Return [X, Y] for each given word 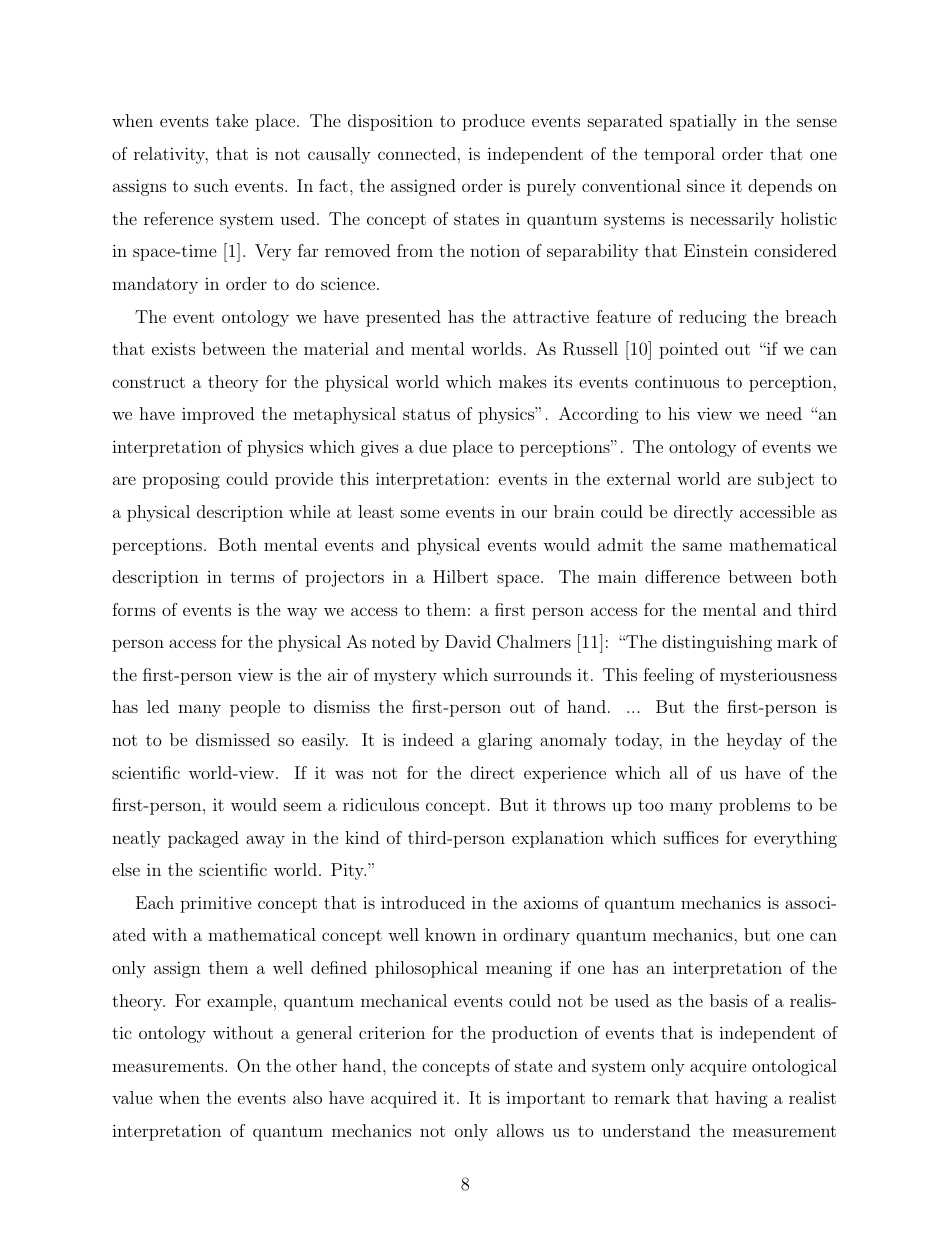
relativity [171, 155]
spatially [703, 122]
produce [493, 122]
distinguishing [717, 643]
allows [520, 1130]
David [468, 641]
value [132, 1097]
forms [134, 609]
